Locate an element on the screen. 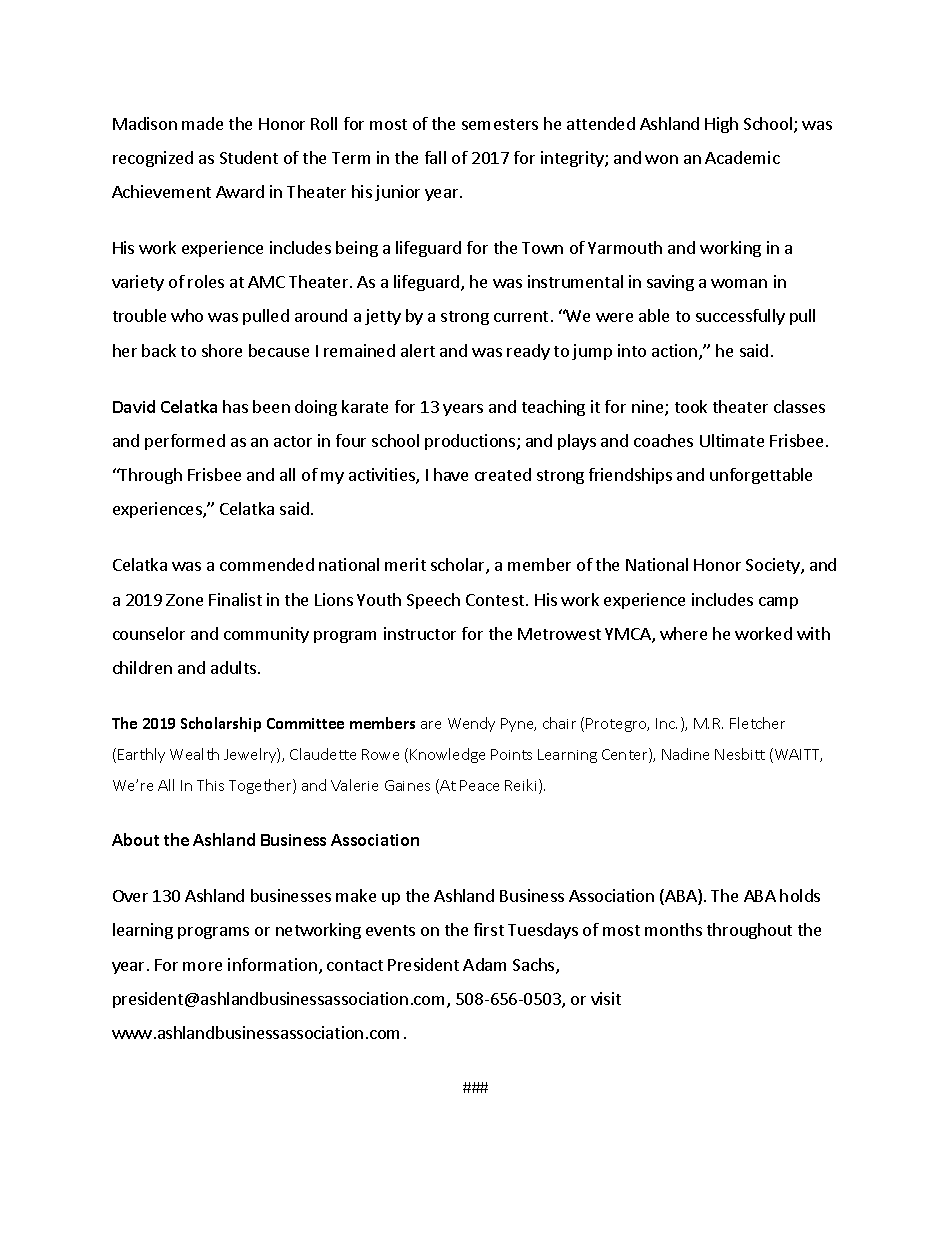 Image resolution: width=952 pixels, height=1233 pixels. Adam is located at coordinates (484, 964).
